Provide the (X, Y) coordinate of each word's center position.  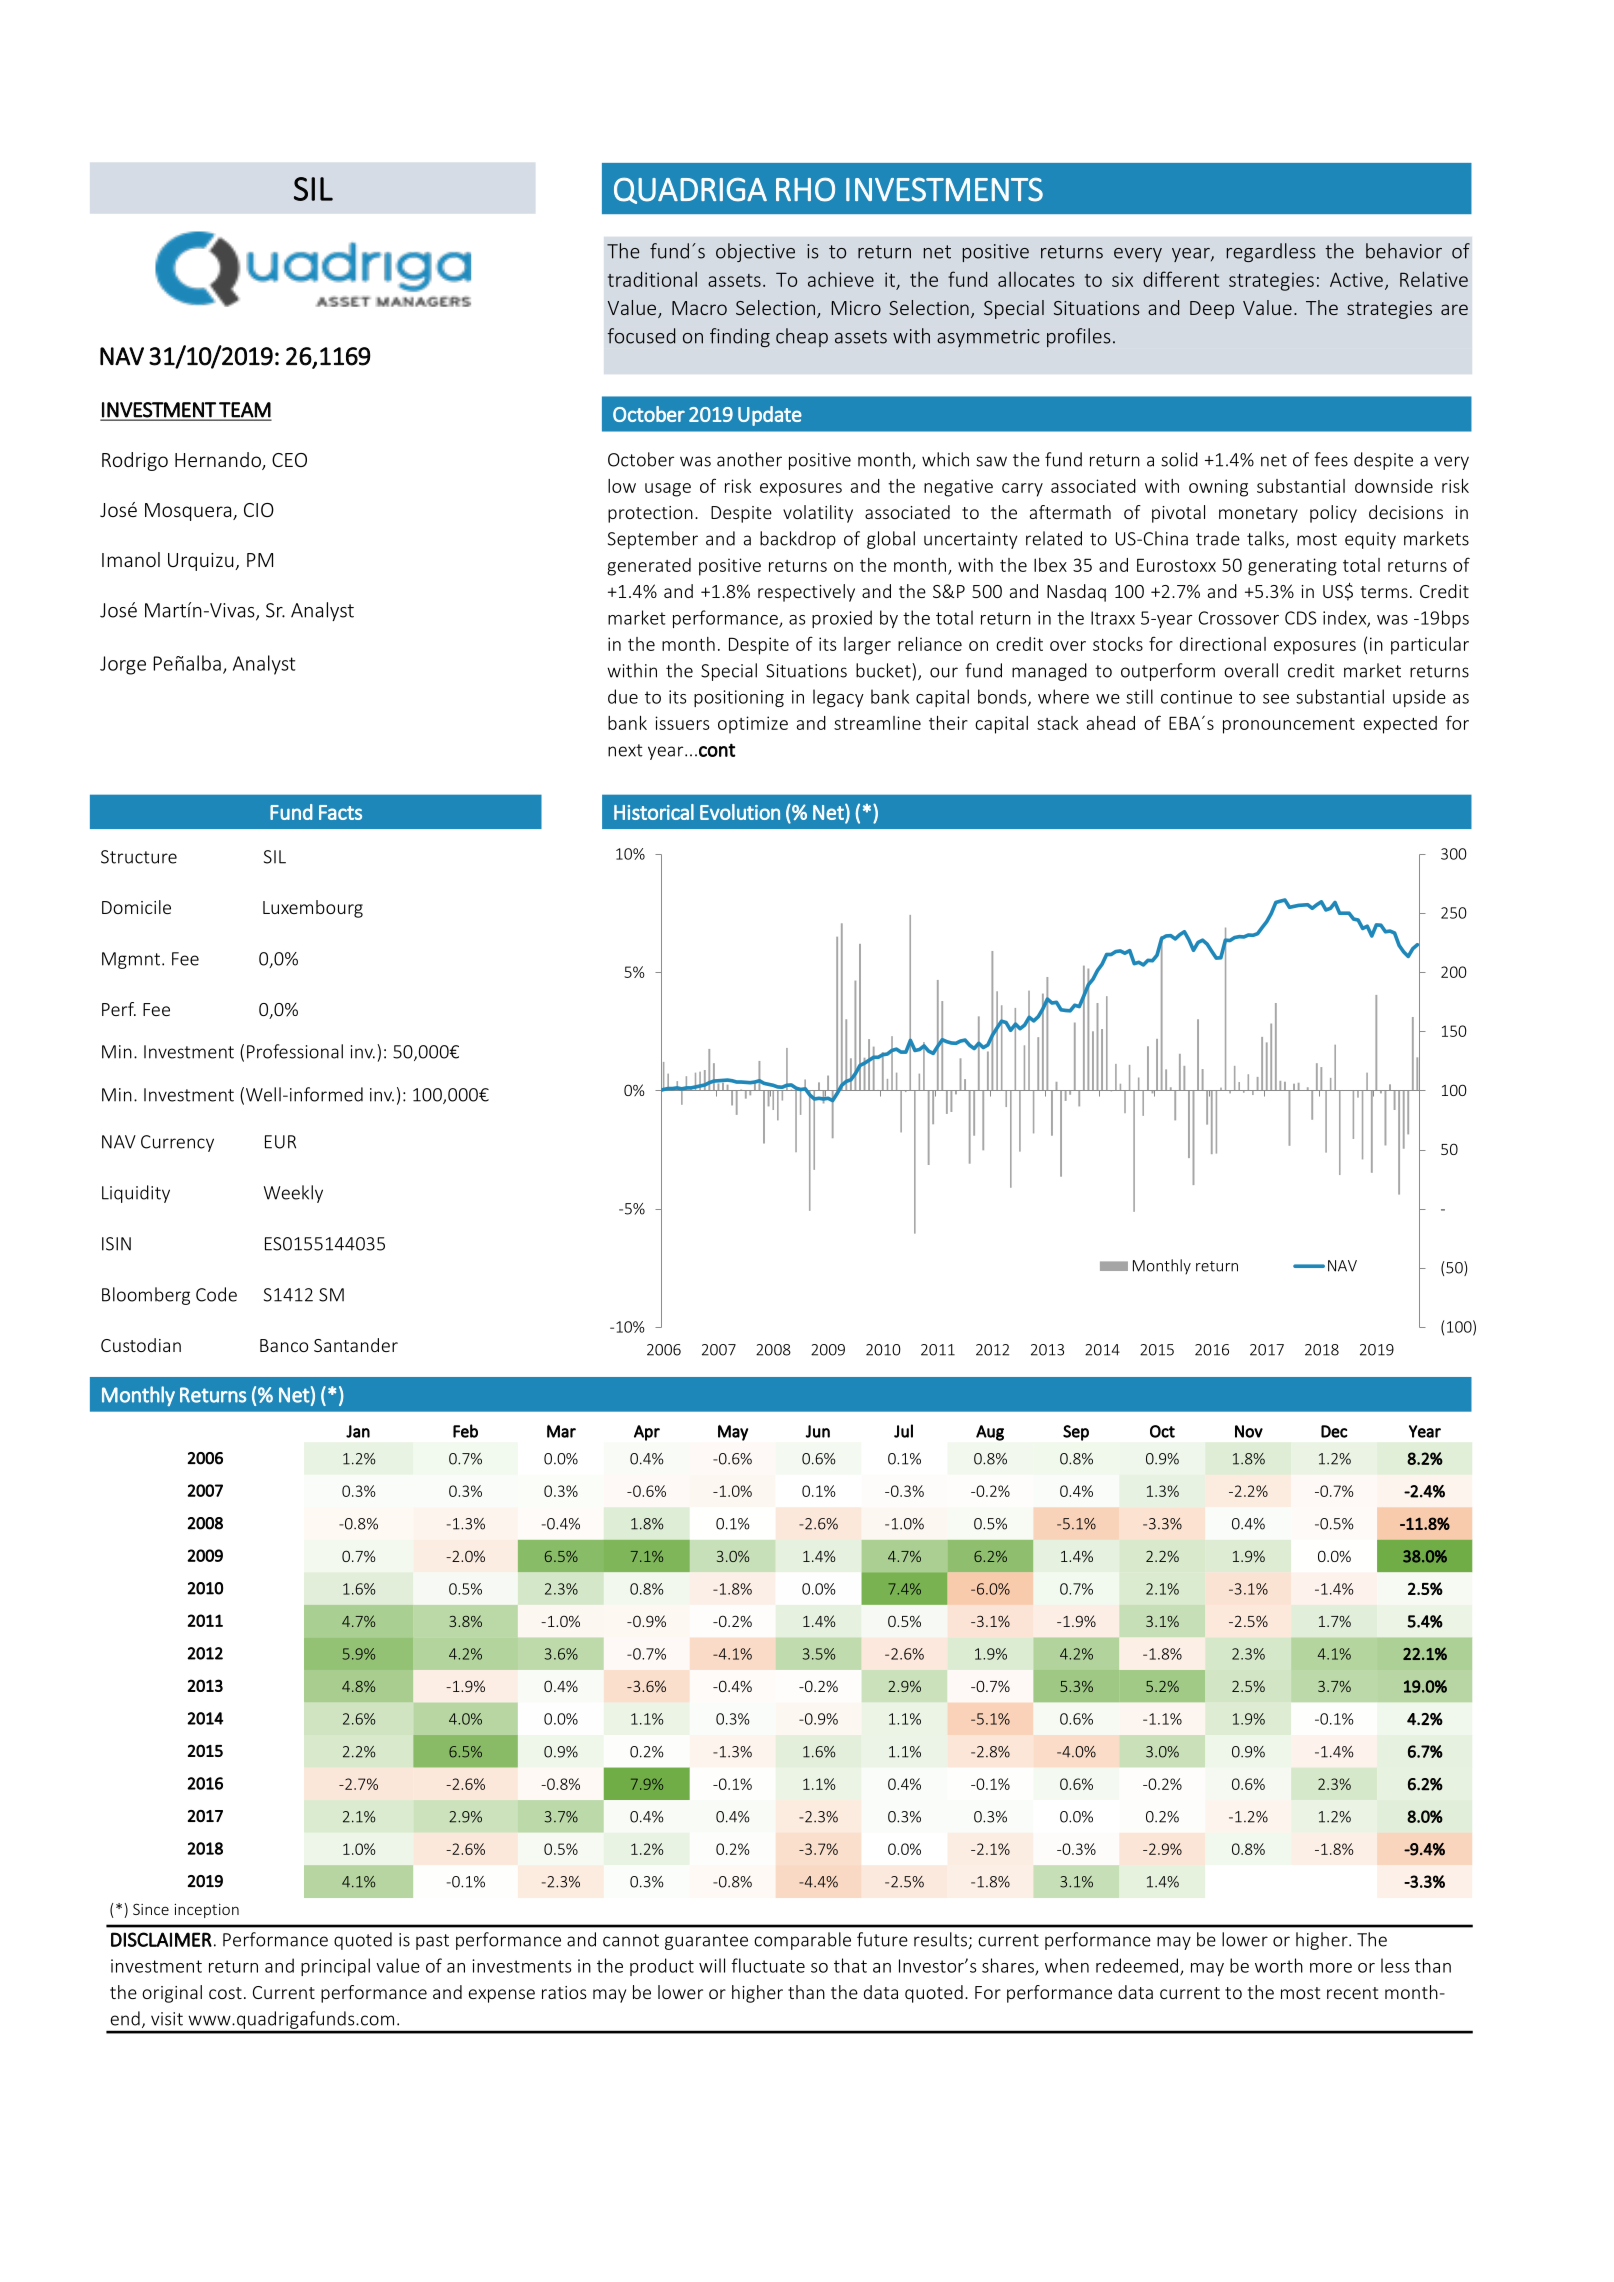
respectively (806, 593)
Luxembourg (313, 909)
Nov (1249, 1431)
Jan (358, 1431)
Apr (647, 1433)
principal (335, 1967)
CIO (259, 510)
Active (1356, 279)
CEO (289, 460)
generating (1292, 567)
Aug (990, 1433)
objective (755, 252)
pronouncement (1289, 726)
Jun (818, 1431)
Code (216, 1294)
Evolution (740, 812)
